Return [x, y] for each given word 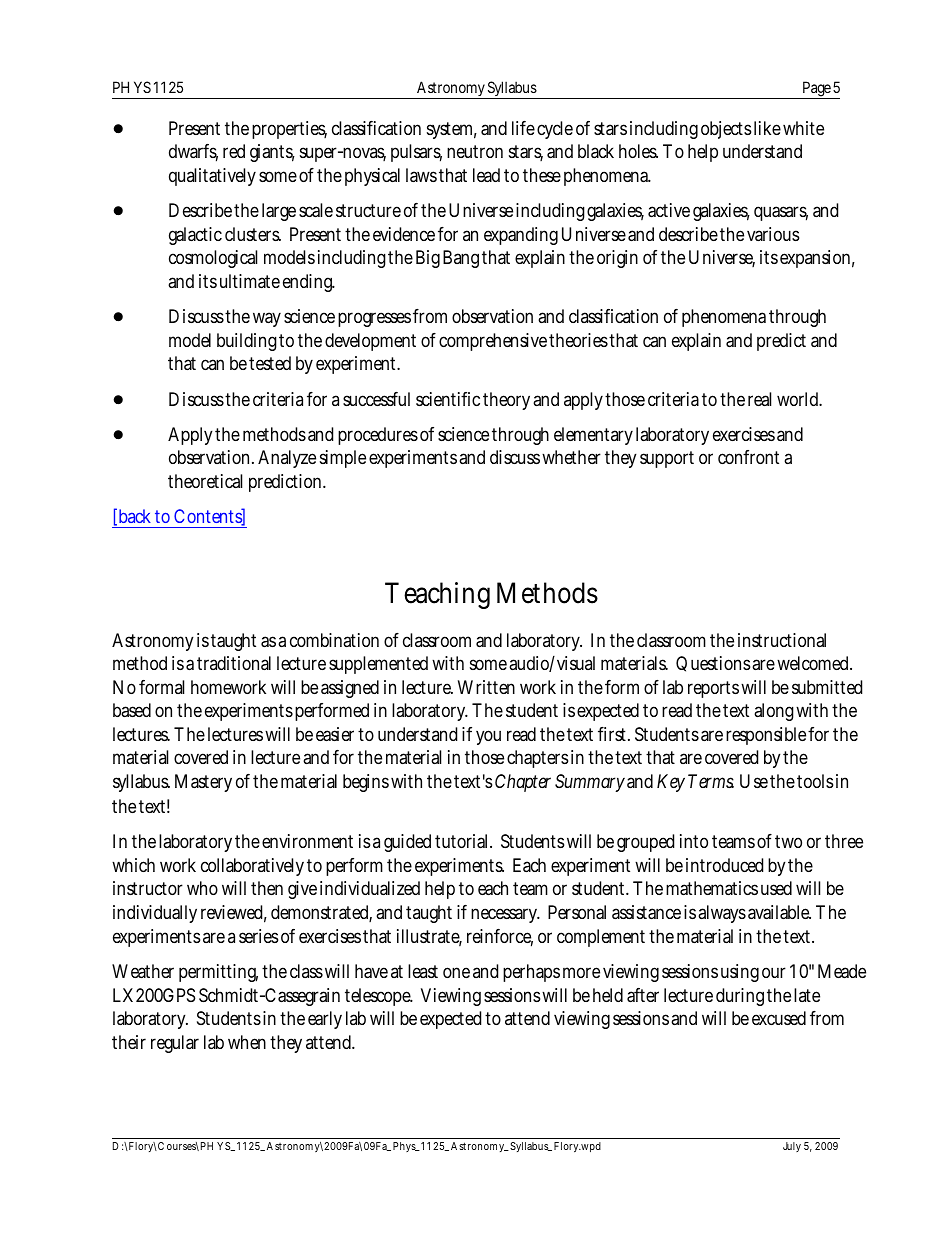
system [452, 130]
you [488, 737]
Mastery [203, 783]
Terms [711, 781]
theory [508, 401]
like [767, 128]
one [456, 972]
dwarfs [193, 152]
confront [748, 457]
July [792, 1147]
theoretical [205, 481]
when [247, 1042]
